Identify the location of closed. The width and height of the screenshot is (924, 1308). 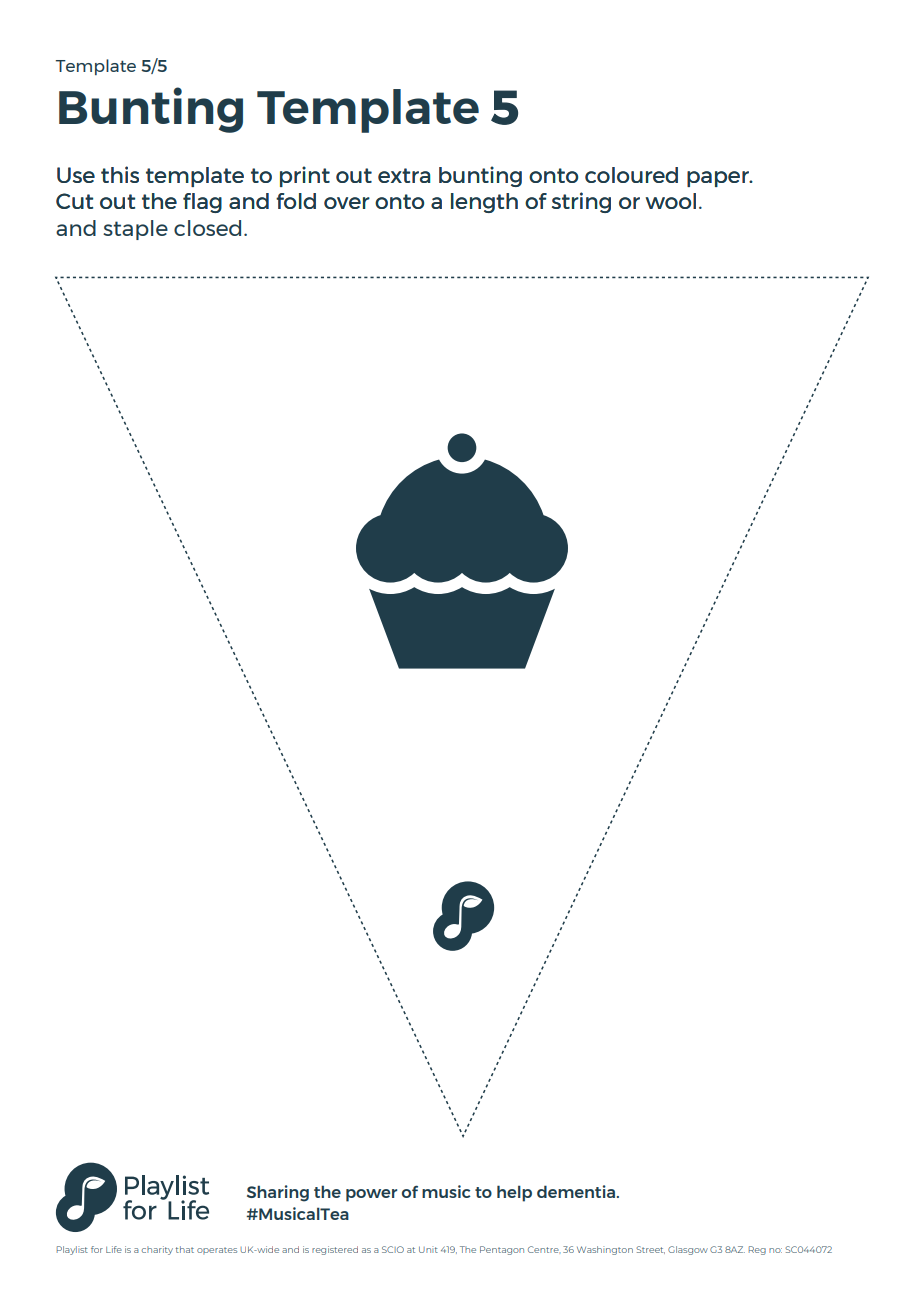
(207, 228).
